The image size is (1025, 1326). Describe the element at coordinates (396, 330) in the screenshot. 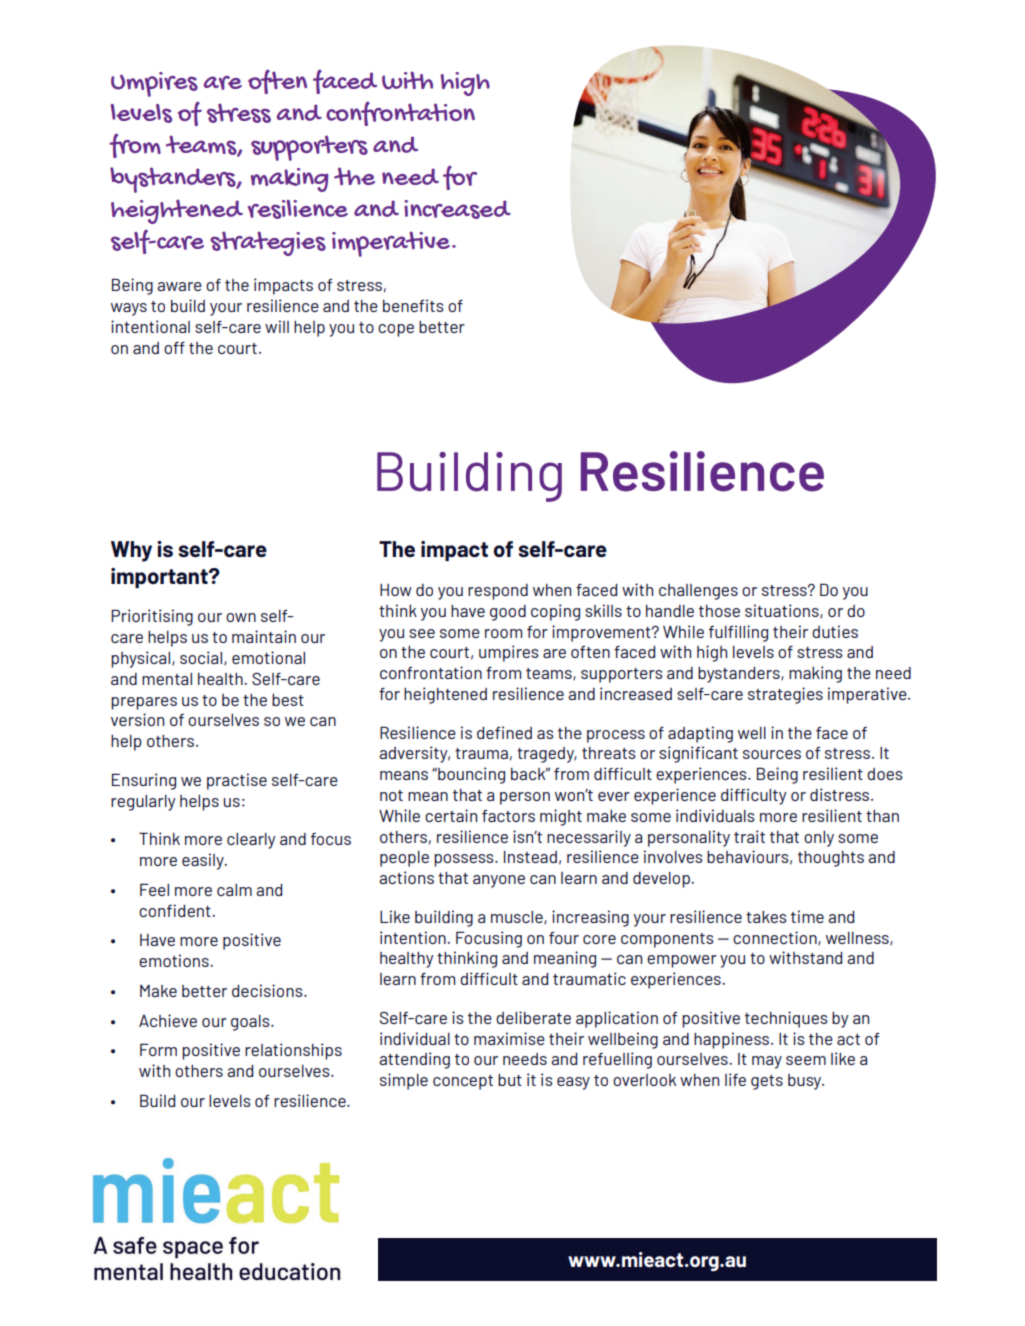

I see `cope` at that location.
